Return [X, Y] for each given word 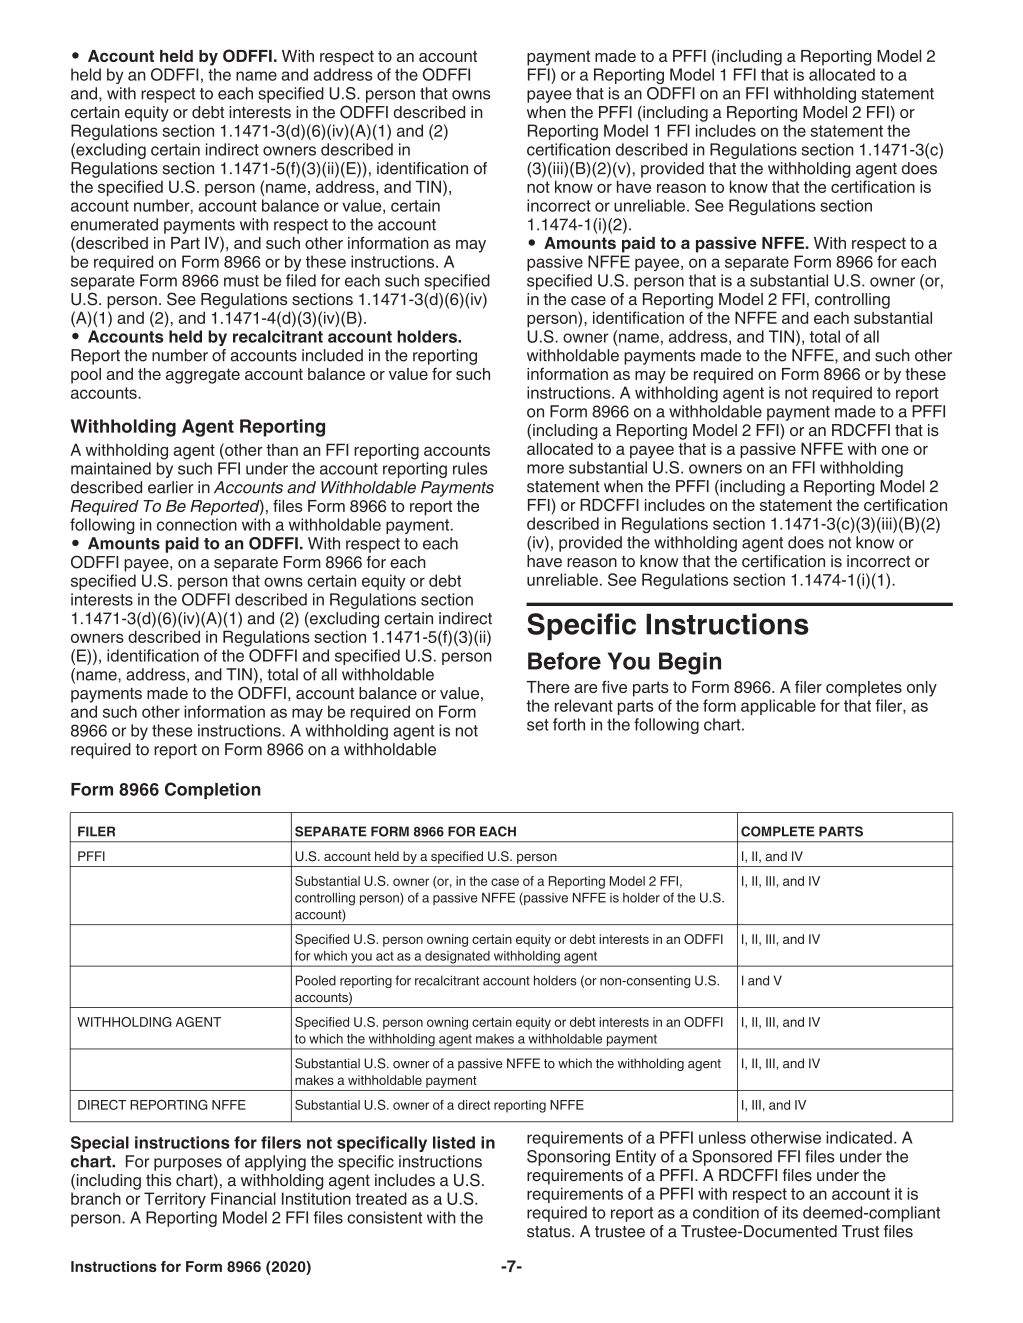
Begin [690, 663]
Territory [175, 1200]
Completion [213, 790]
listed [454, 1142]
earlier [170, 487]
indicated [859, 1137]
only [922, 689]
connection [197, 524]
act [385, 956]
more [545, 469]
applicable [778, 707]
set [538, 725]
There [548, 687]
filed [301, 280]
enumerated [114, 224]
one [895, 450]
